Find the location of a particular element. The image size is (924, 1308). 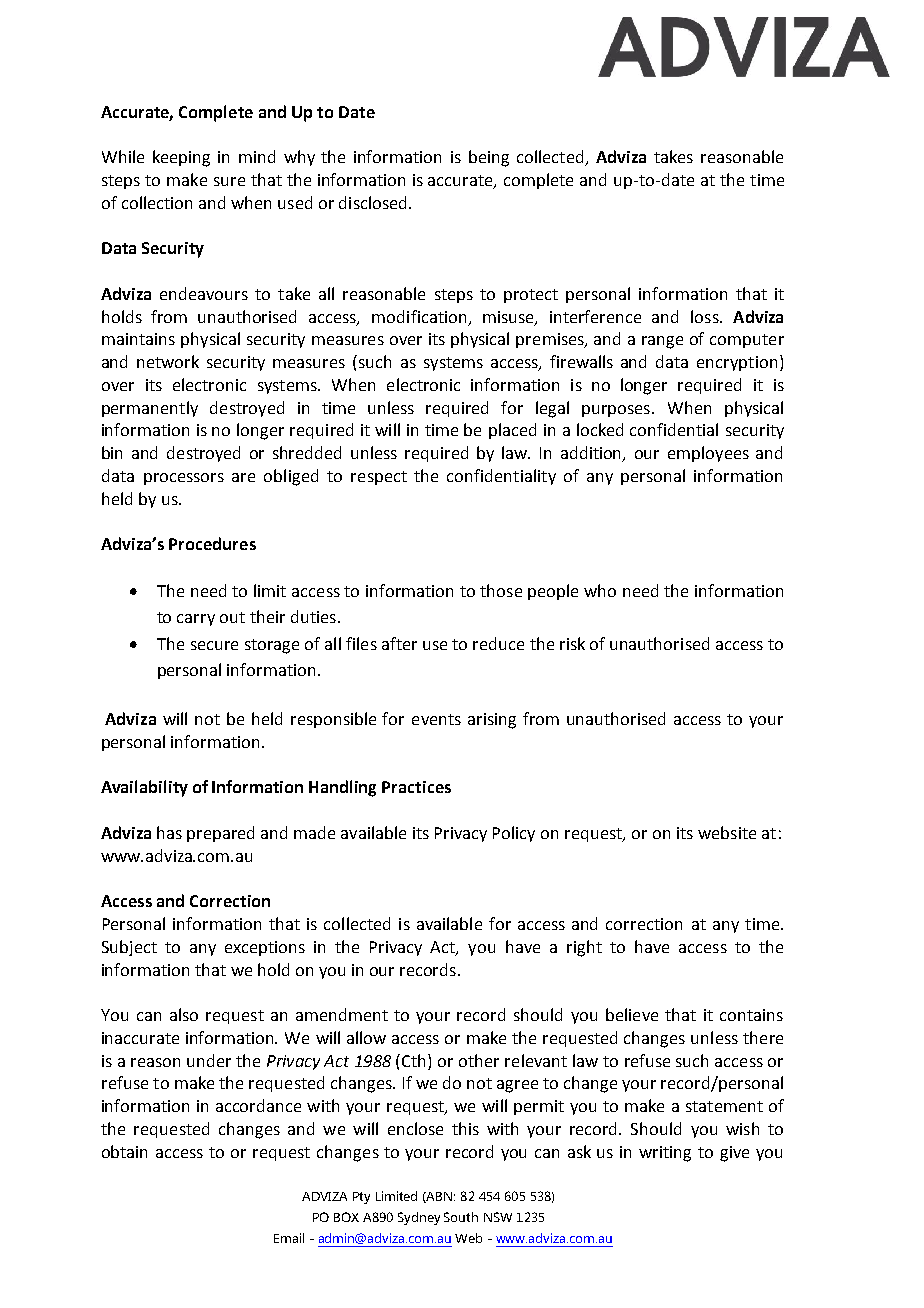

obtain is located at coordinates (124, 1151).
